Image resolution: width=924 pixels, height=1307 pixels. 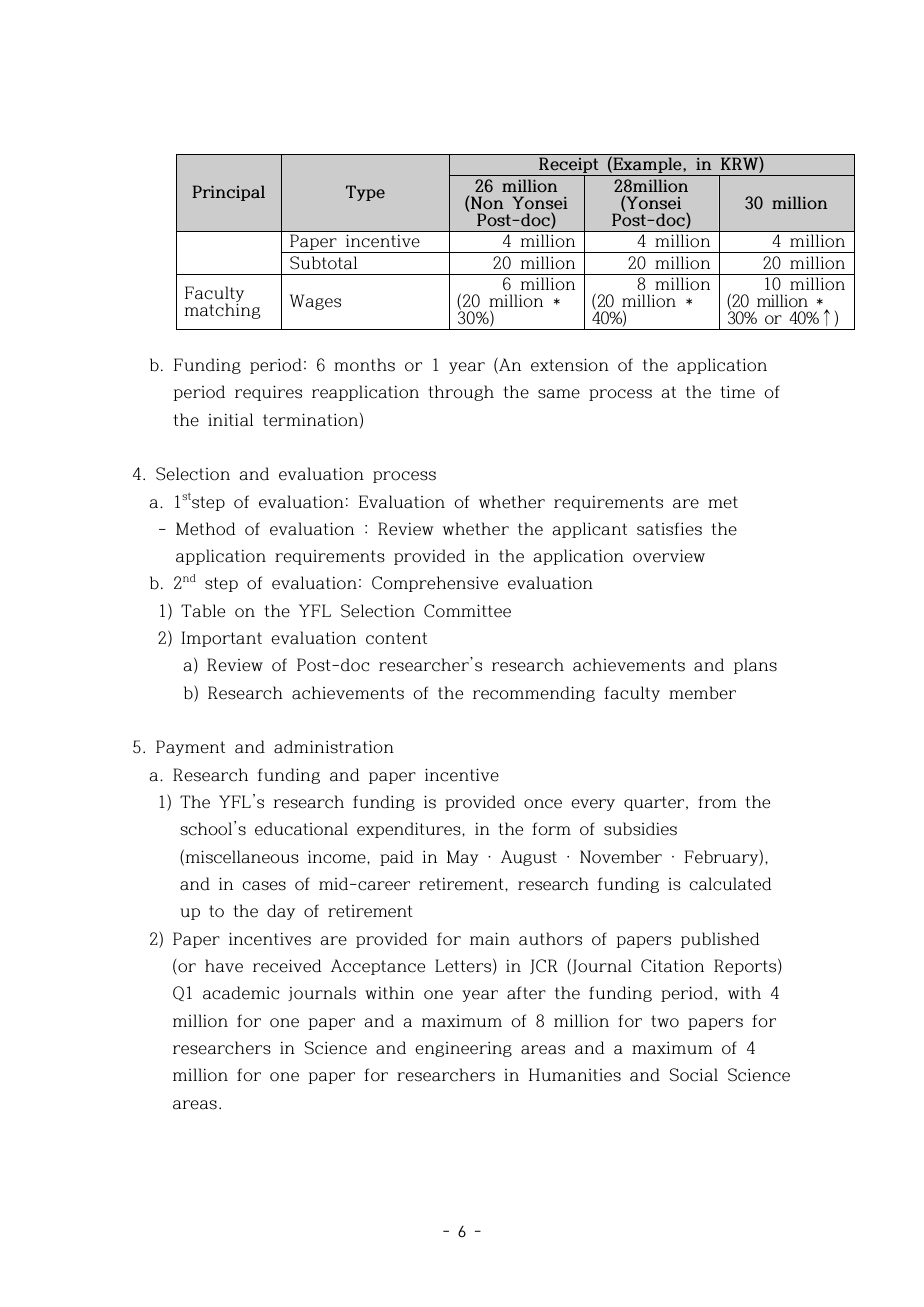 I want to click on Important, so click(x=221, y=639).
